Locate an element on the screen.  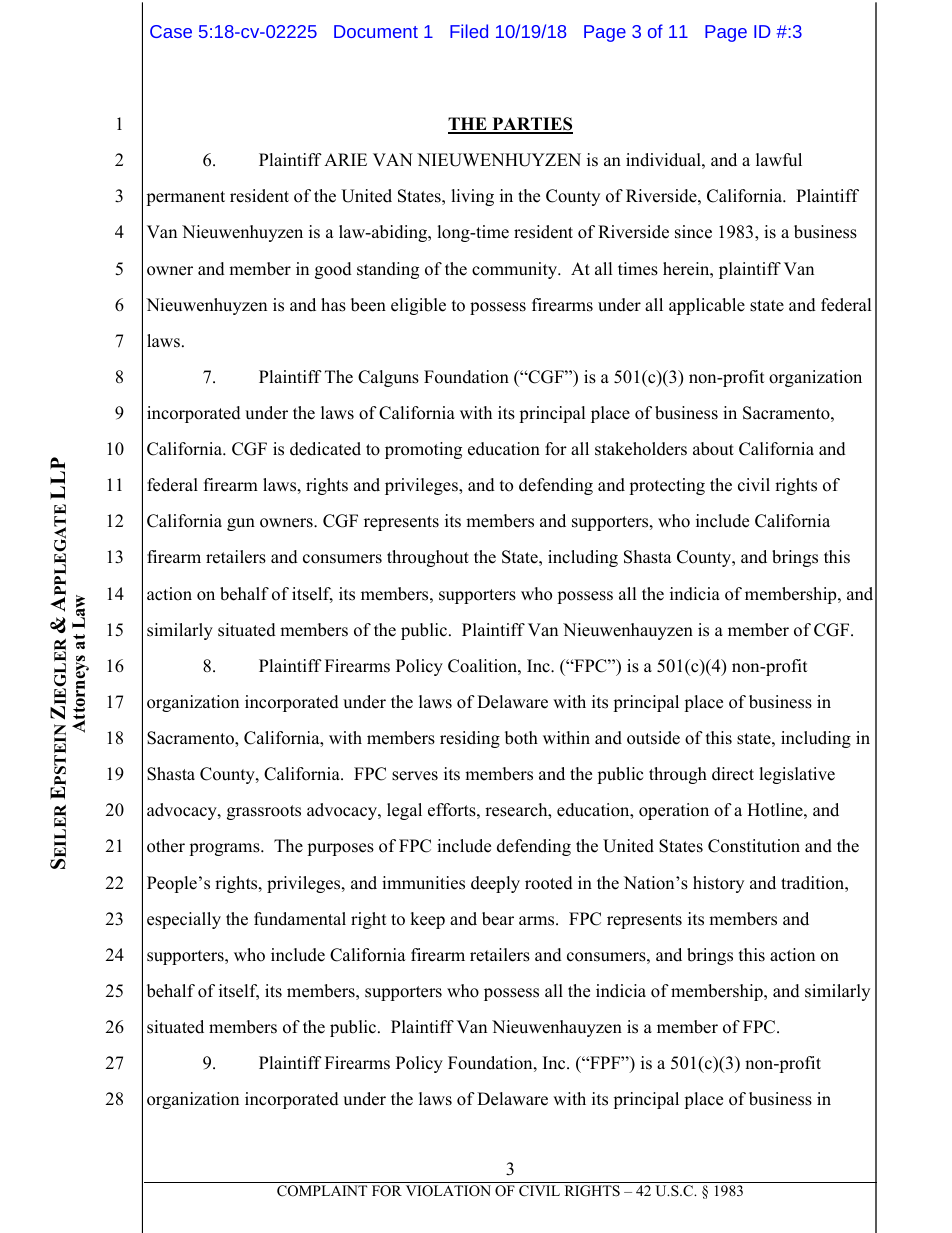
lawful is located at coordinates (779, 160).
